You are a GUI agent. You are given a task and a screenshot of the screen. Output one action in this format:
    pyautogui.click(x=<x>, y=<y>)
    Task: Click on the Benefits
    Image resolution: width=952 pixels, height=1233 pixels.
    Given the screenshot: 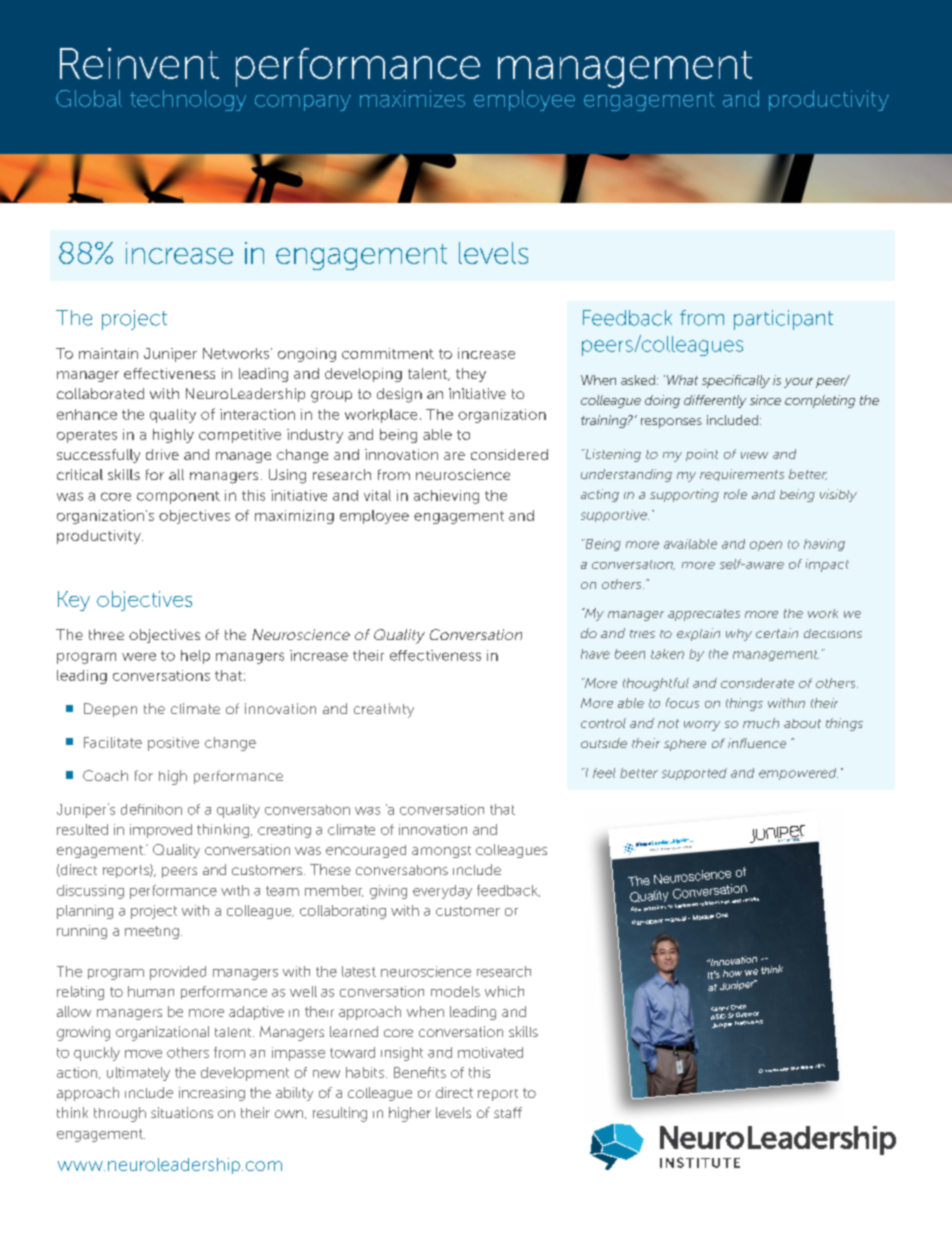 What is the action you would take?
    pyautogui.click(x=420, y=1072)
